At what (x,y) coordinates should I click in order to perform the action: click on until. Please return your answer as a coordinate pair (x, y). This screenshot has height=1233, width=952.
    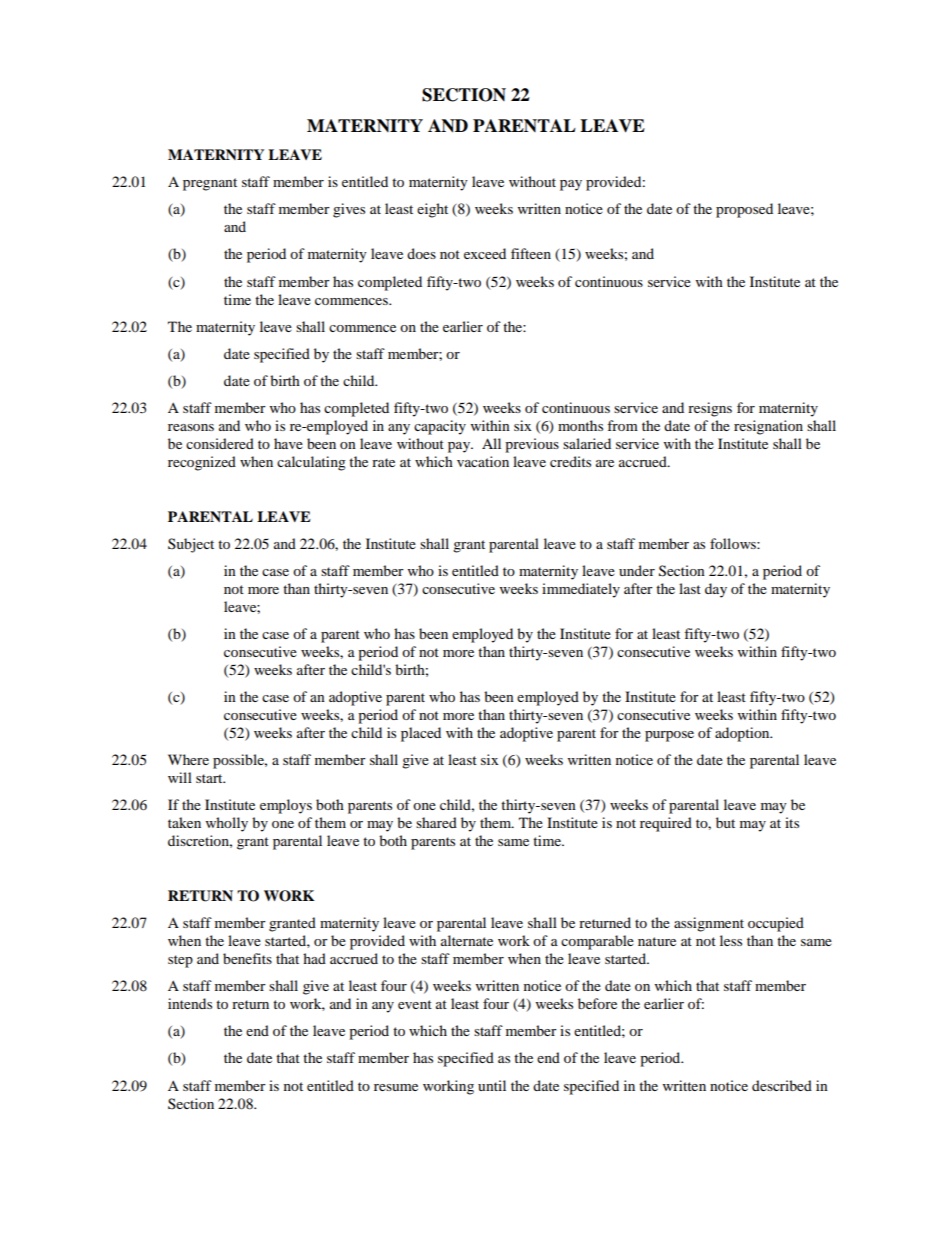
    Looking at the image, I should click on (492, 1085).
